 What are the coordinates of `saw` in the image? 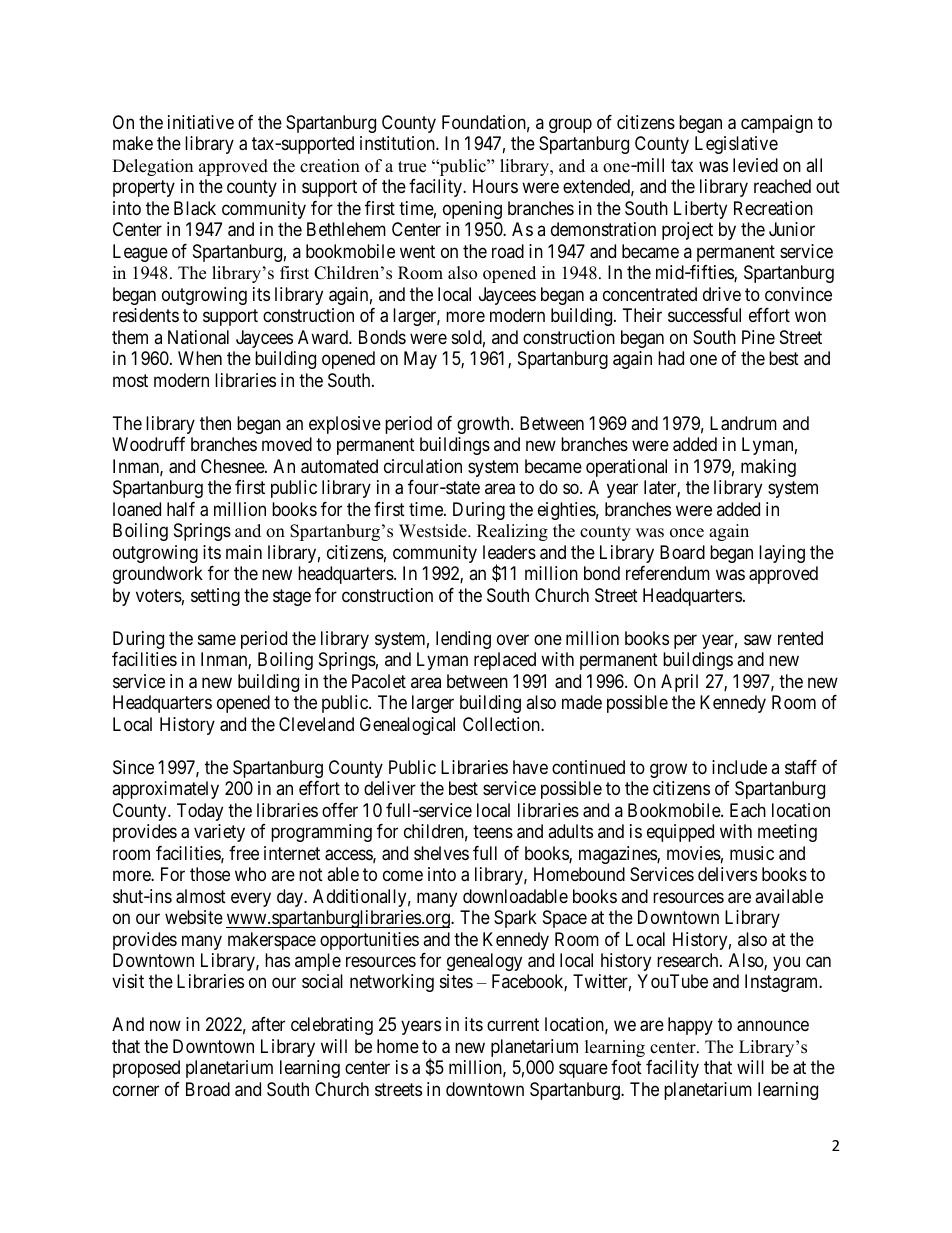 It's located at (758, 640).
